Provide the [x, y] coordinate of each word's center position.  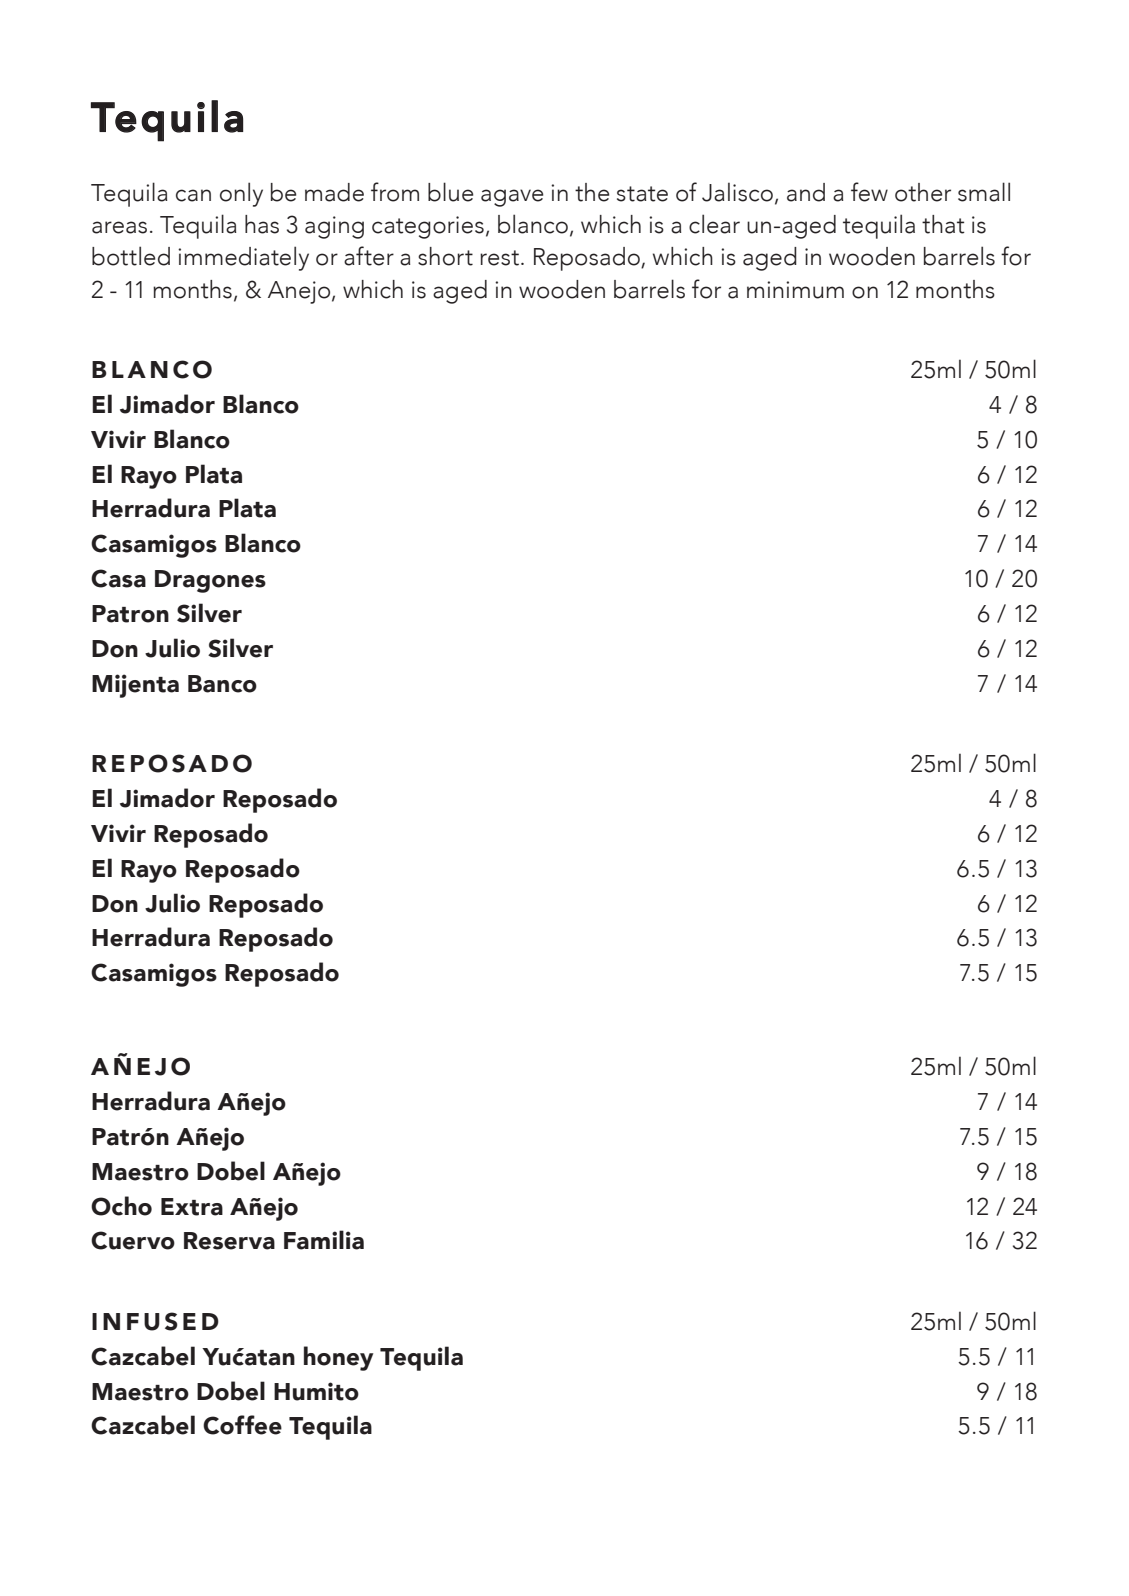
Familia [324, 1240]
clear [714, 224]
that [943, 224]
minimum [795, 290]
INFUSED [155, 1321]
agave [512, 198]
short [445, 256]
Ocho [121, 1206]
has [262, 224]
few [869, 192]
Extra [192, 1207]
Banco [222, 684]
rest [499, 258]
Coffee [242, 1425]
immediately [243, 258]
